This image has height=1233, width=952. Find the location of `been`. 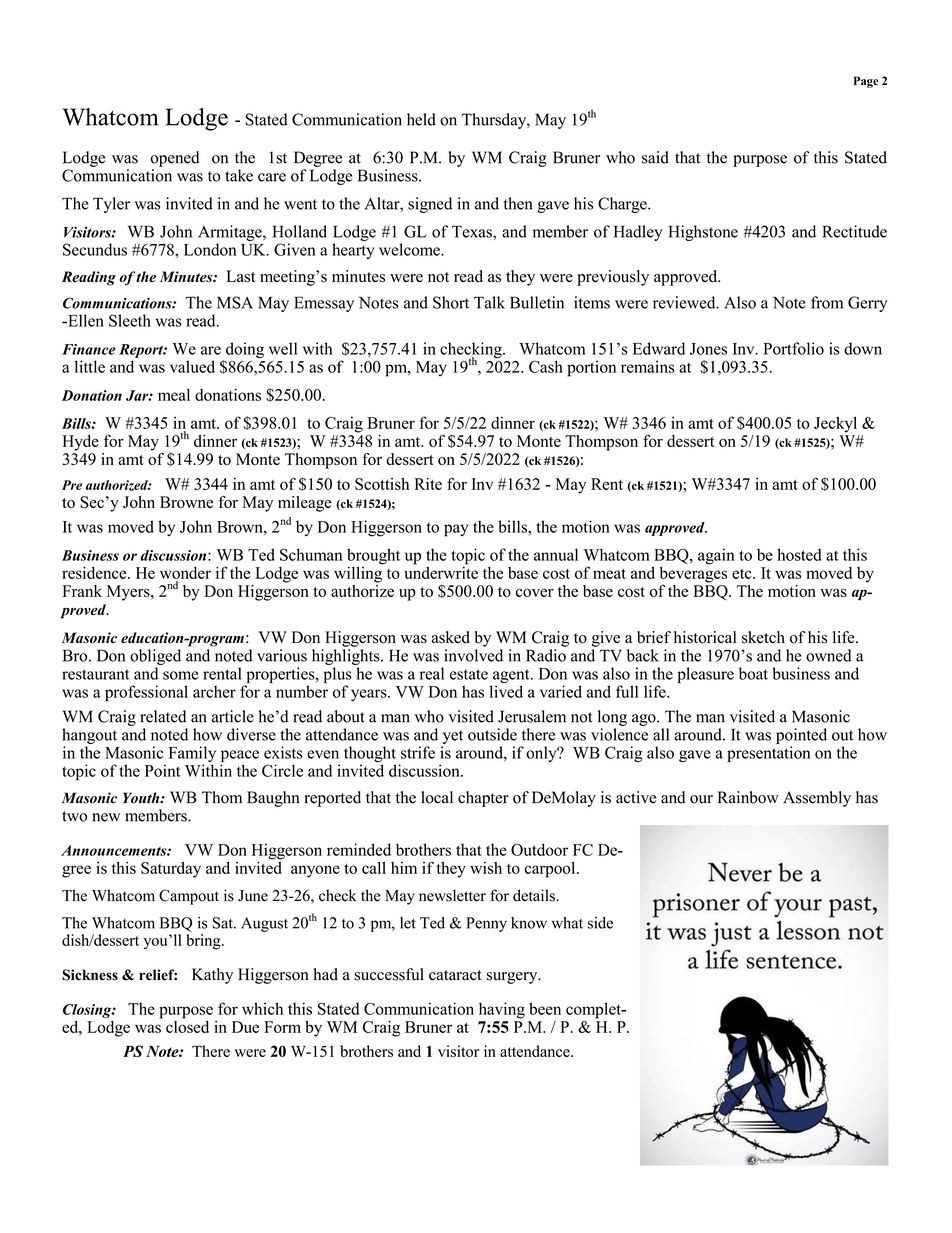

been is located at coordinates (545, 1008).
